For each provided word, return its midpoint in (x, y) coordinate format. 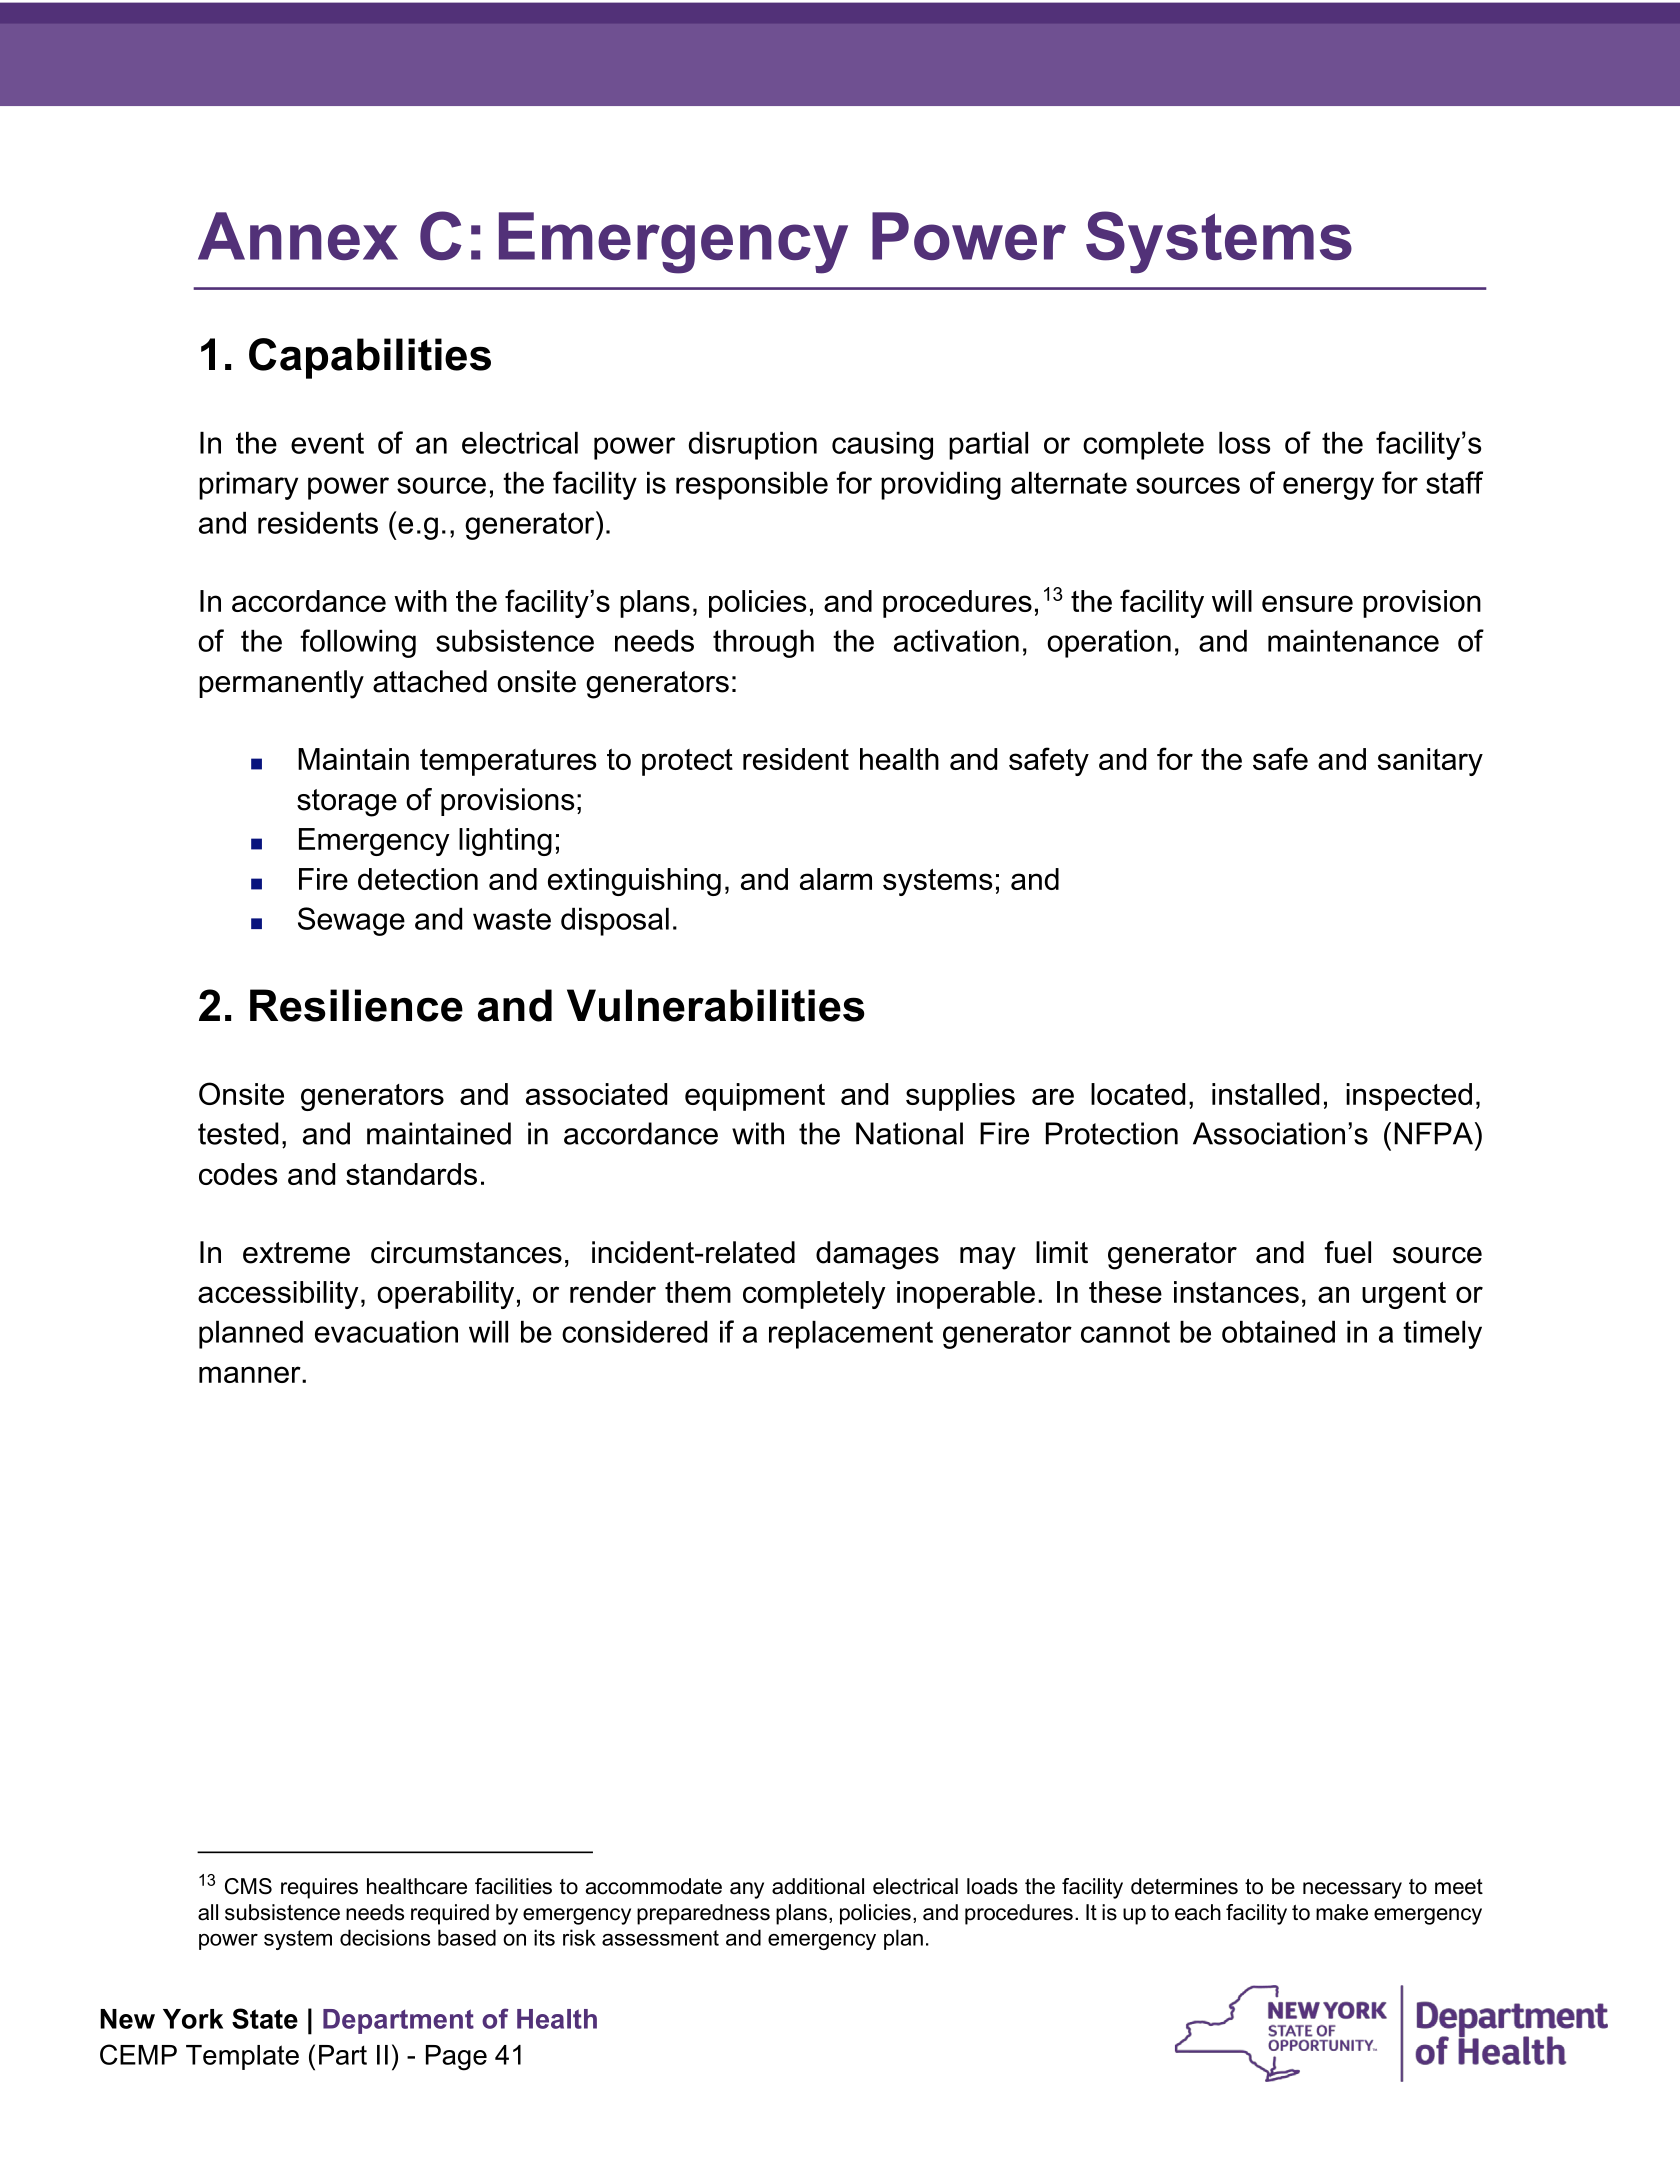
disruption (752, 446)
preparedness (703, 1914)
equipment (755, 1097)
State (265, 2018)
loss (1244, 443)
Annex (298, 236)
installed (1265, 1094)
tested (238, 1133)
